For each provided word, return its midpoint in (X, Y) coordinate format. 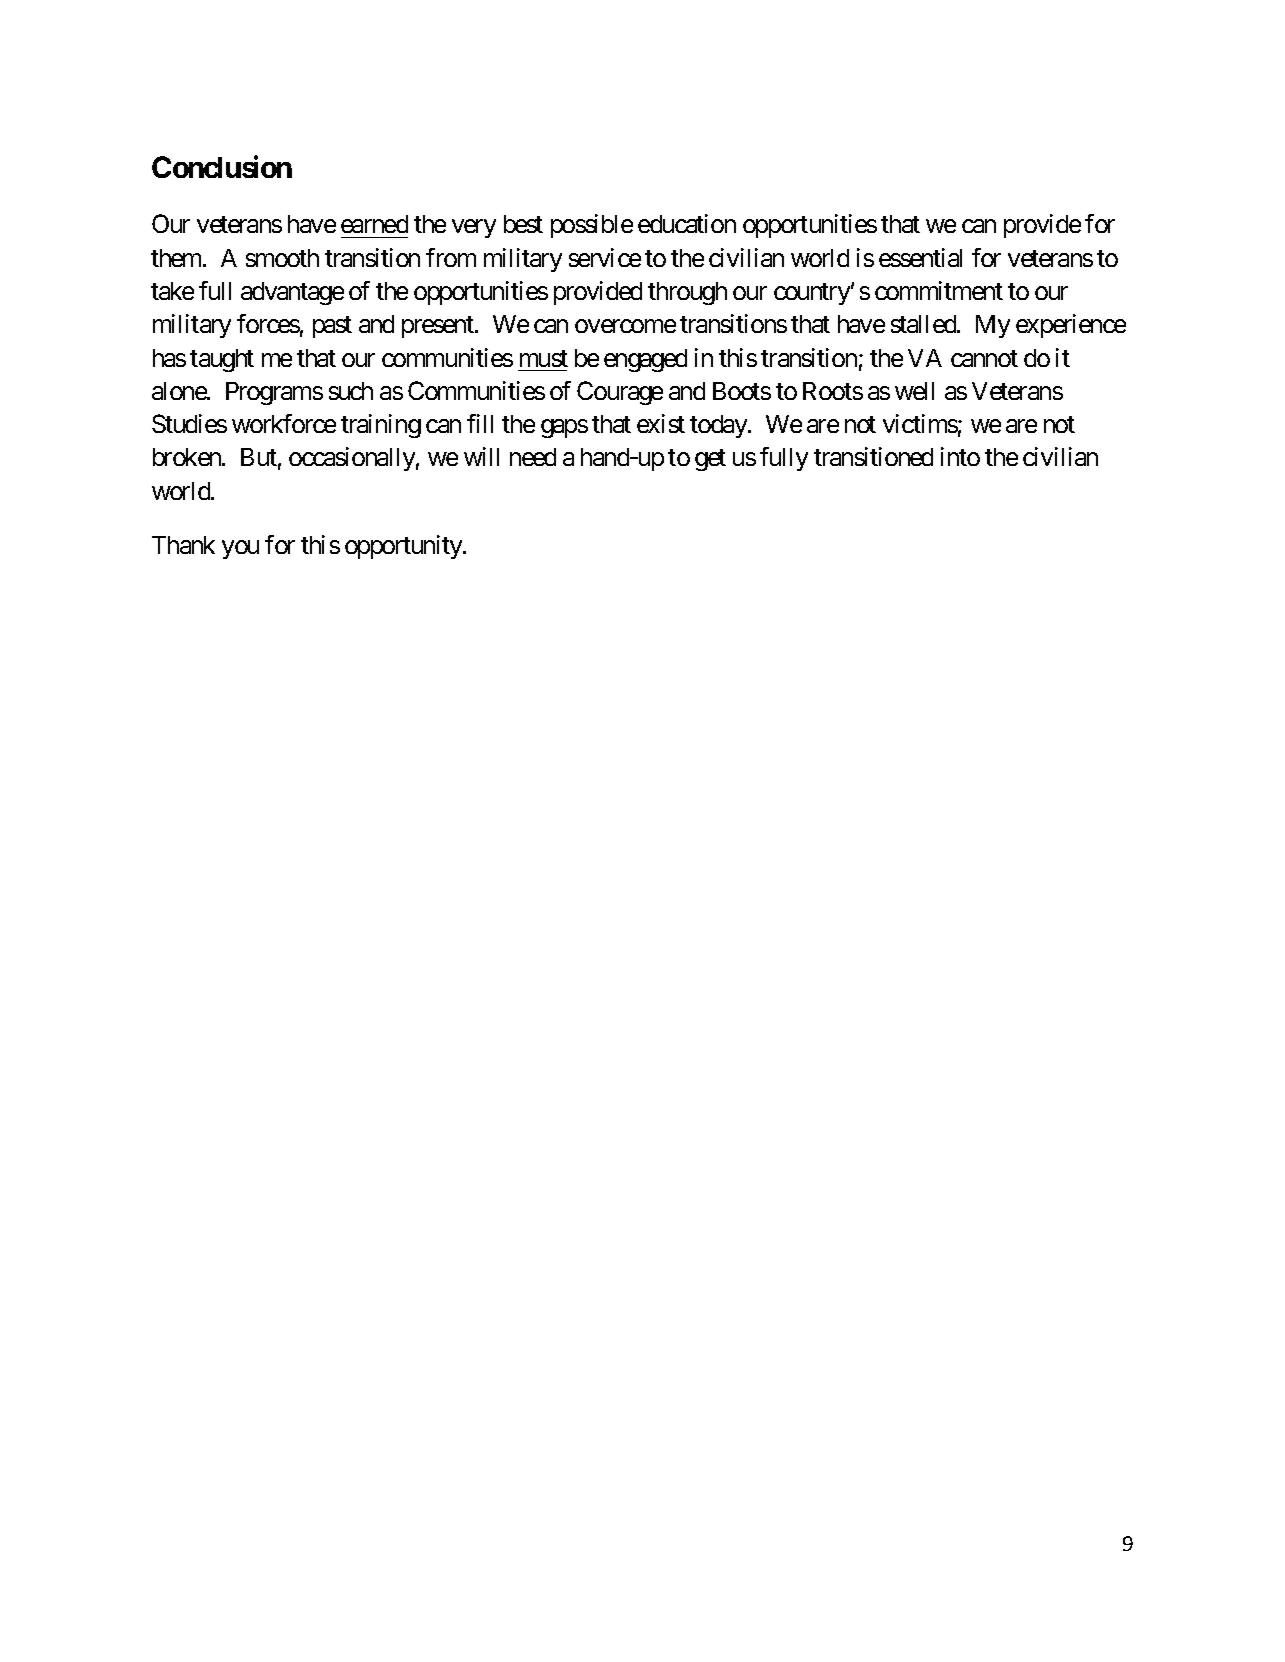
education (687, 223)
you (240, 549)
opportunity (404, 547)
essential (920, 257)
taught (222, 360)
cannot (984, 358)
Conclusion (222, 166)
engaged (645, 360)
